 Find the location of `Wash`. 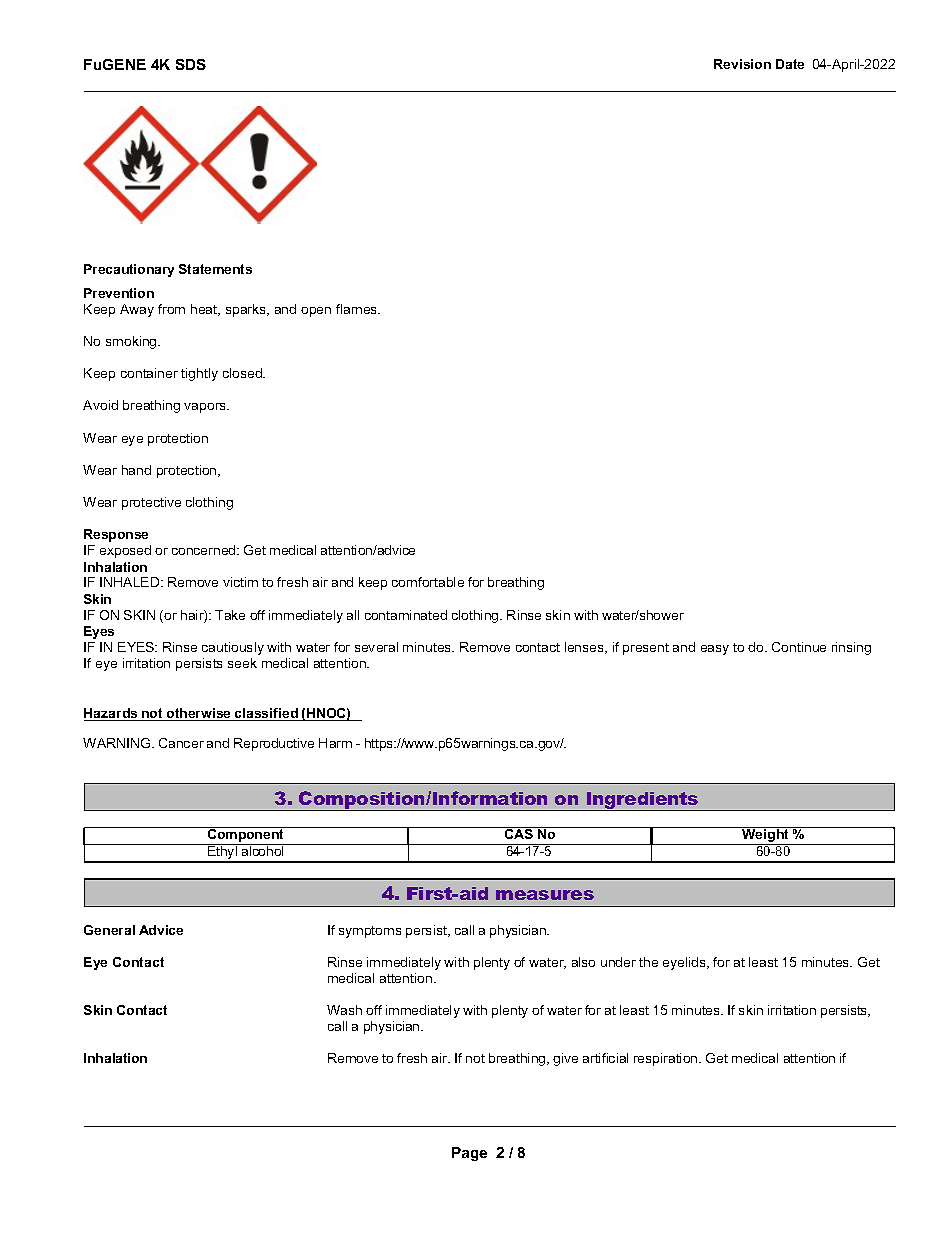

Wash is located at coordinates (344, 1010).
